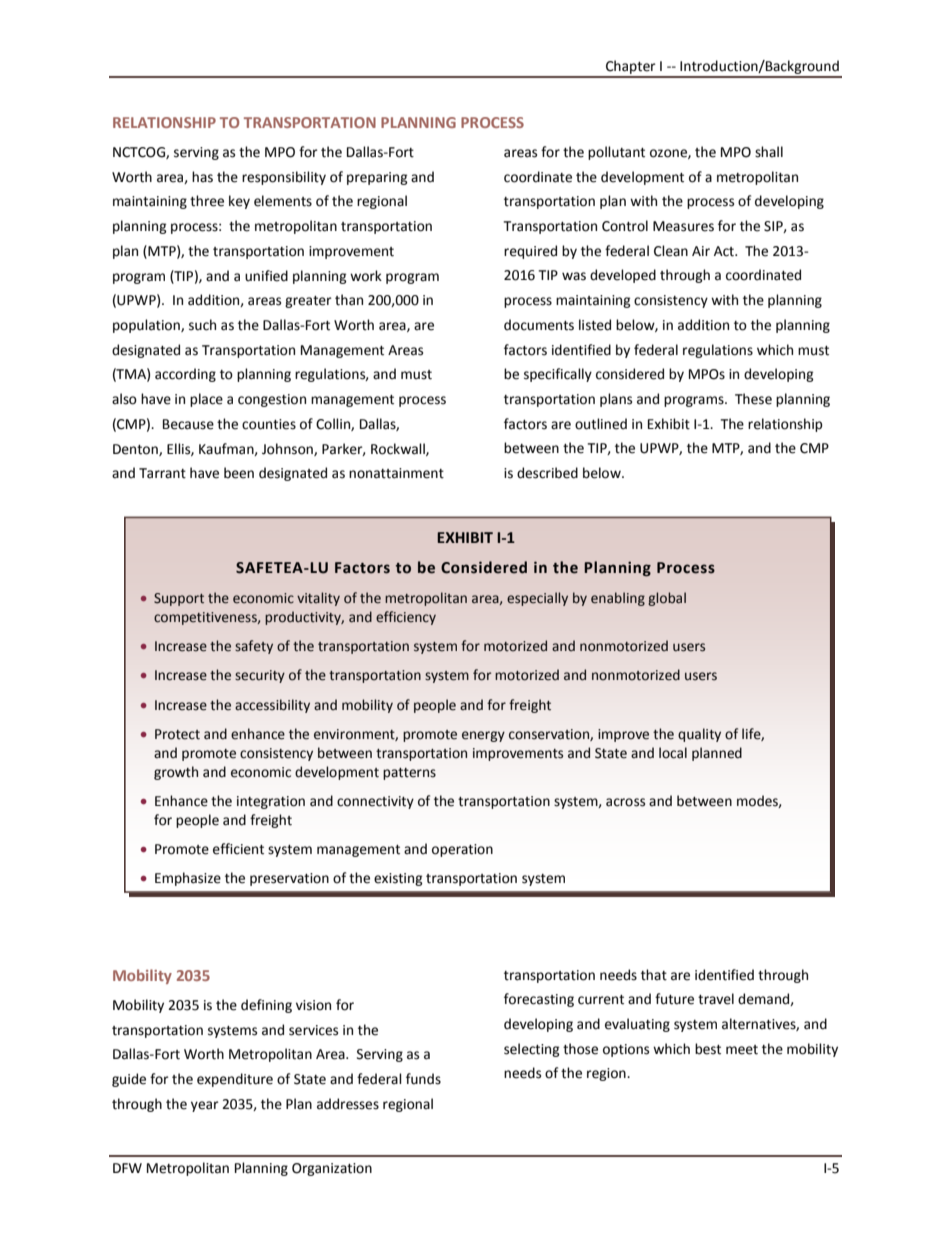  Describe the element at coordinates (654, 975) in the screenshot. I see `that` at that location.
